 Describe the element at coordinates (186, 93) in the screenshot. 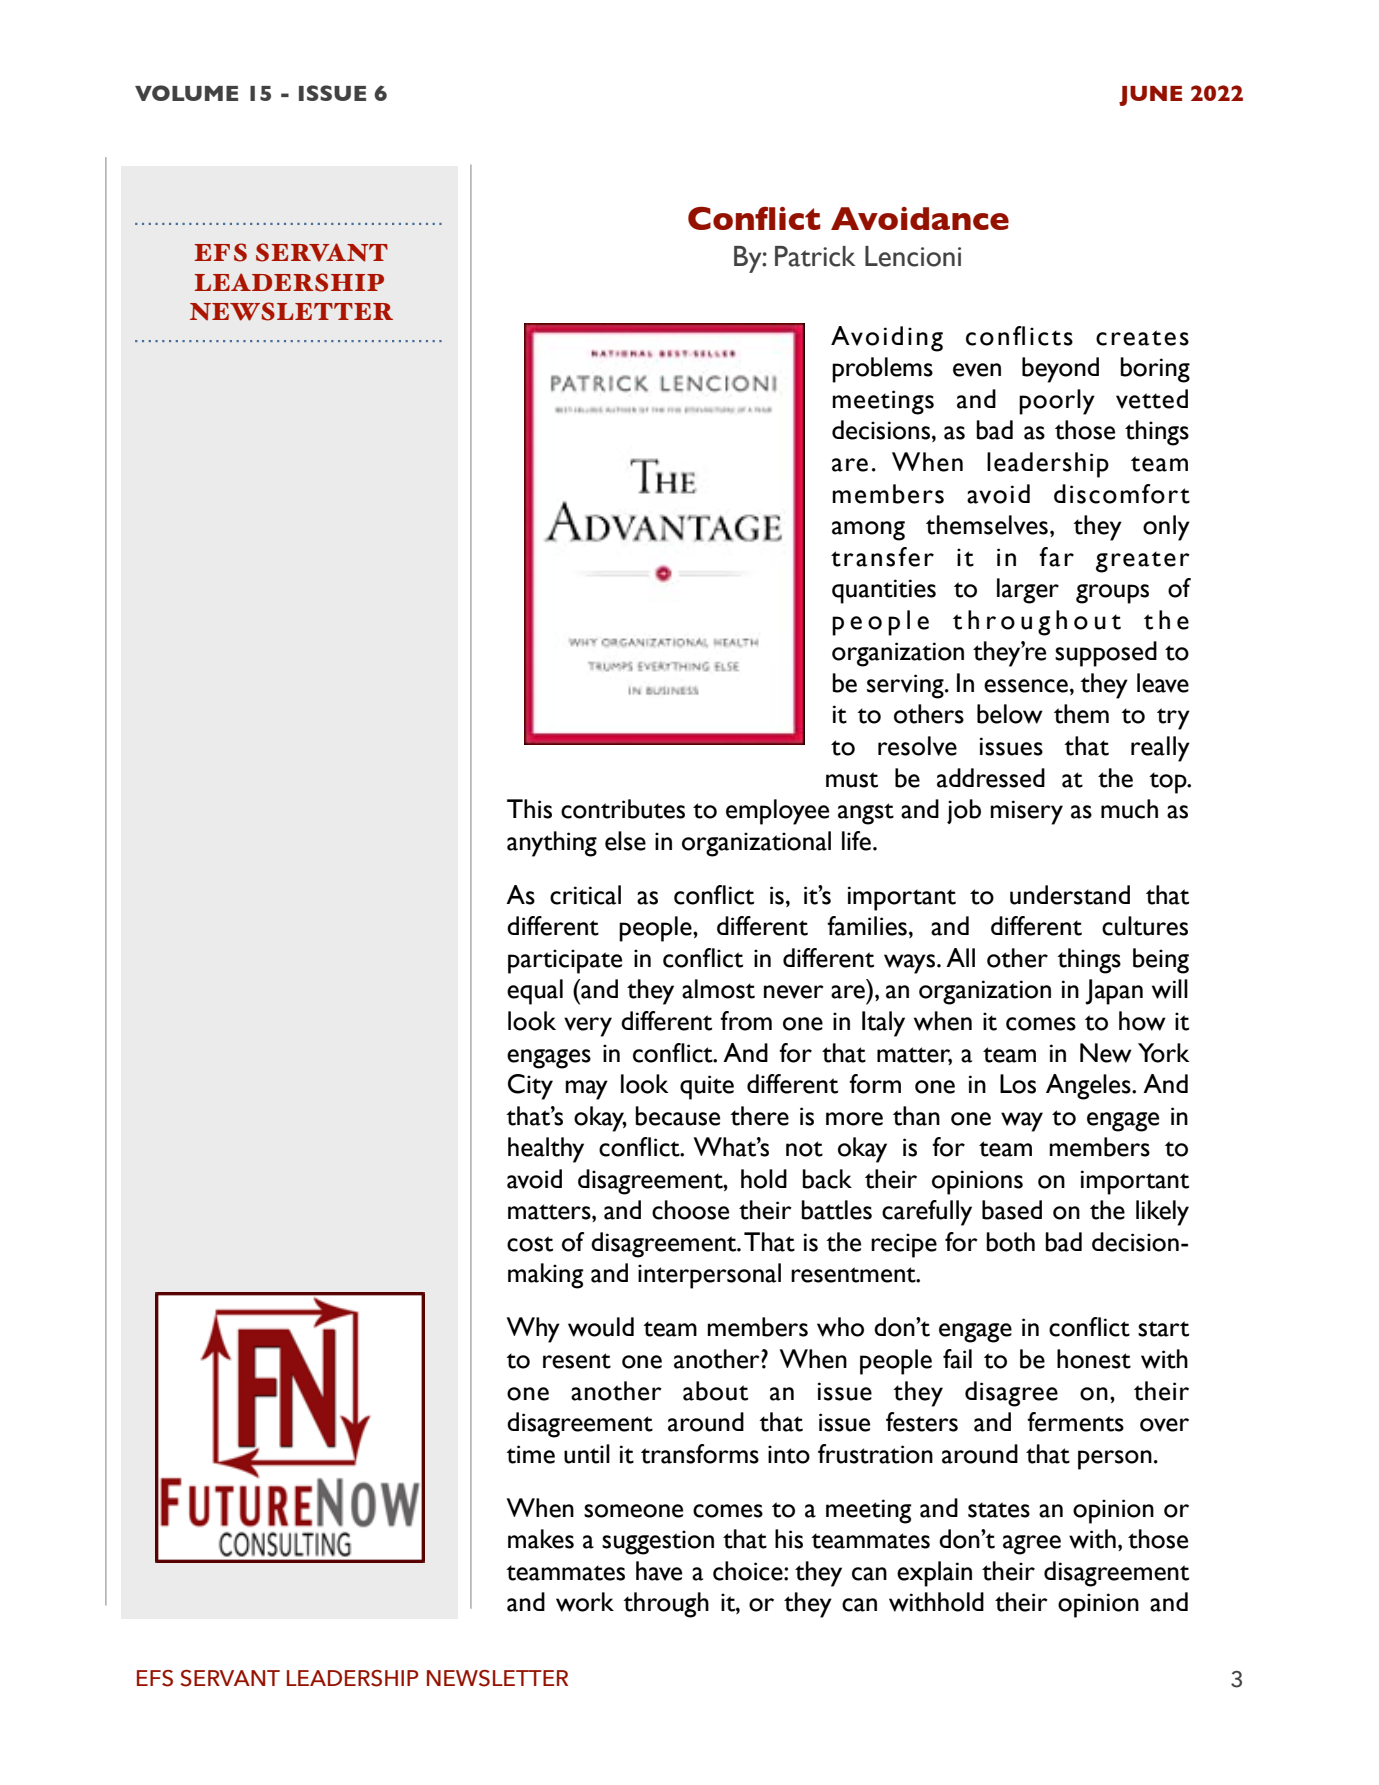

I see `VOLUME` at that location.
